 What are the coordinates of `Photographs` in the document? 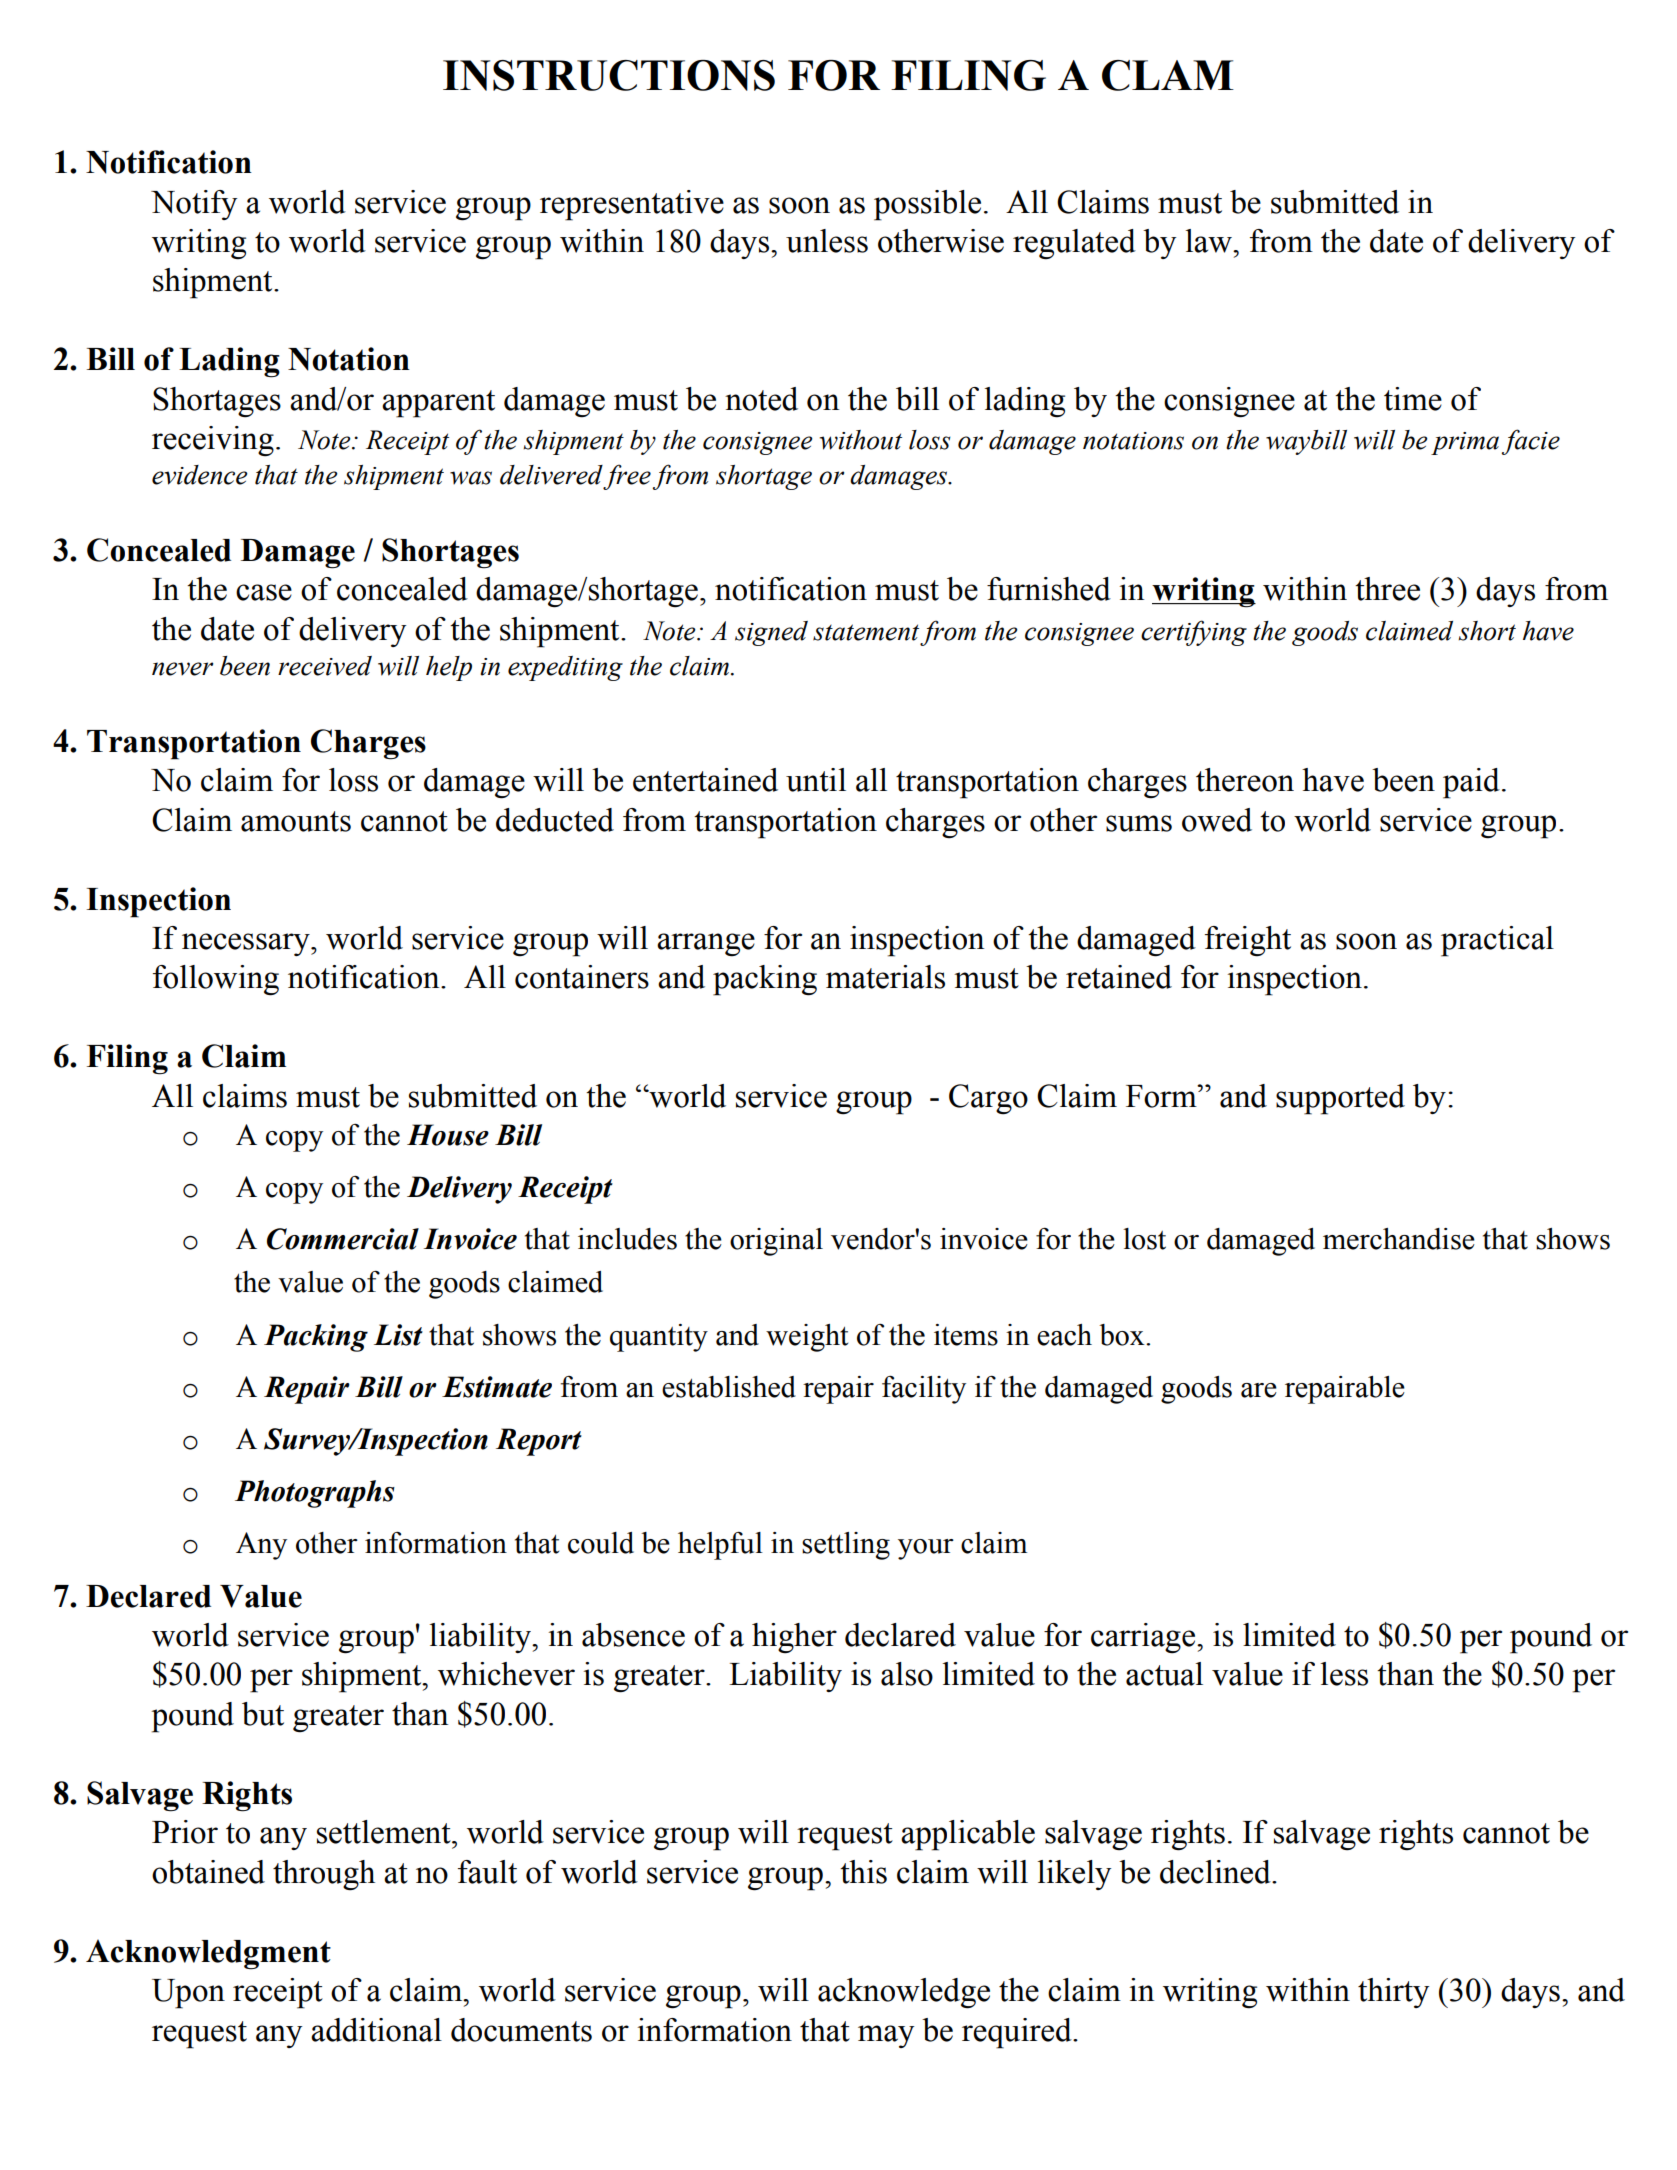 It's located at (315, 1494).
